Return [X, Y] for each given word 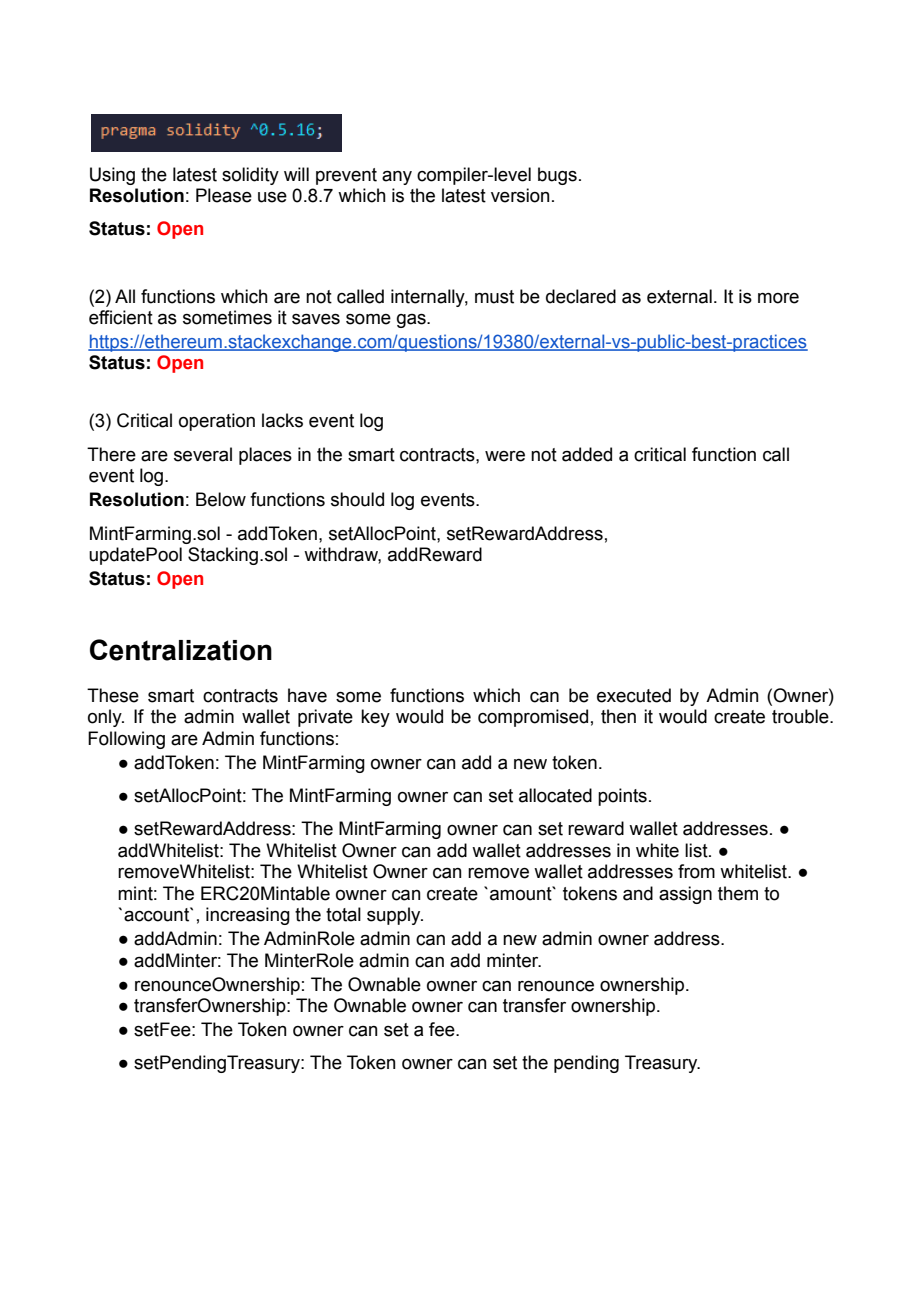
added [587, 454]
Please [224, 195]
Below [221, 499]
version [520, 195]
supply [395, 916]
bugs [557, 176]
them [738, 893]
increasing [248, 916]
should [357, 499]
